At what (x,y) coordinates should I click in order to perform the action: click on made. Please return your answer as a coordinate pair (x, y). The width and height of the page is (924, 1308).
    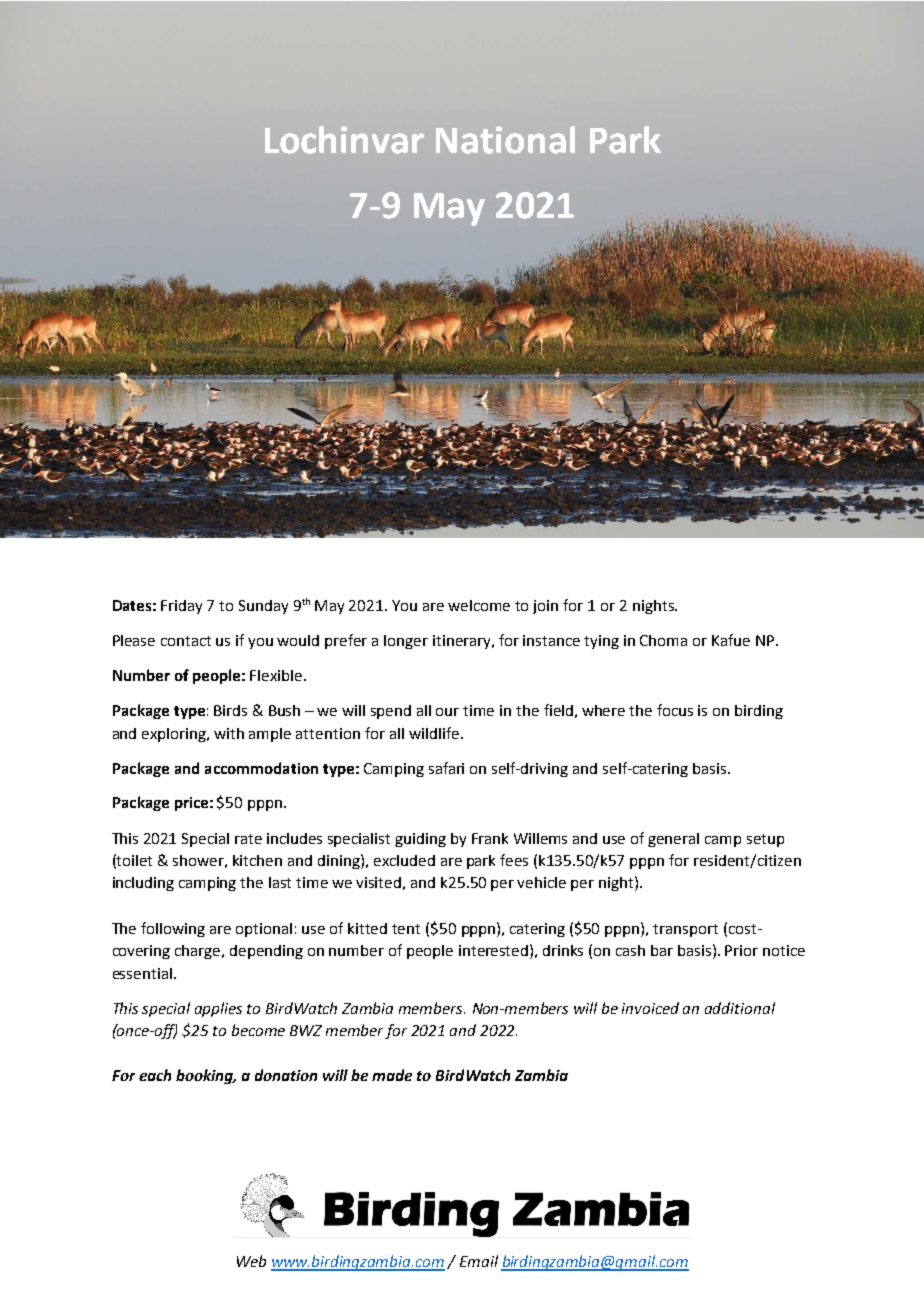
    Looking at the image, I should click on (392, 1075).
